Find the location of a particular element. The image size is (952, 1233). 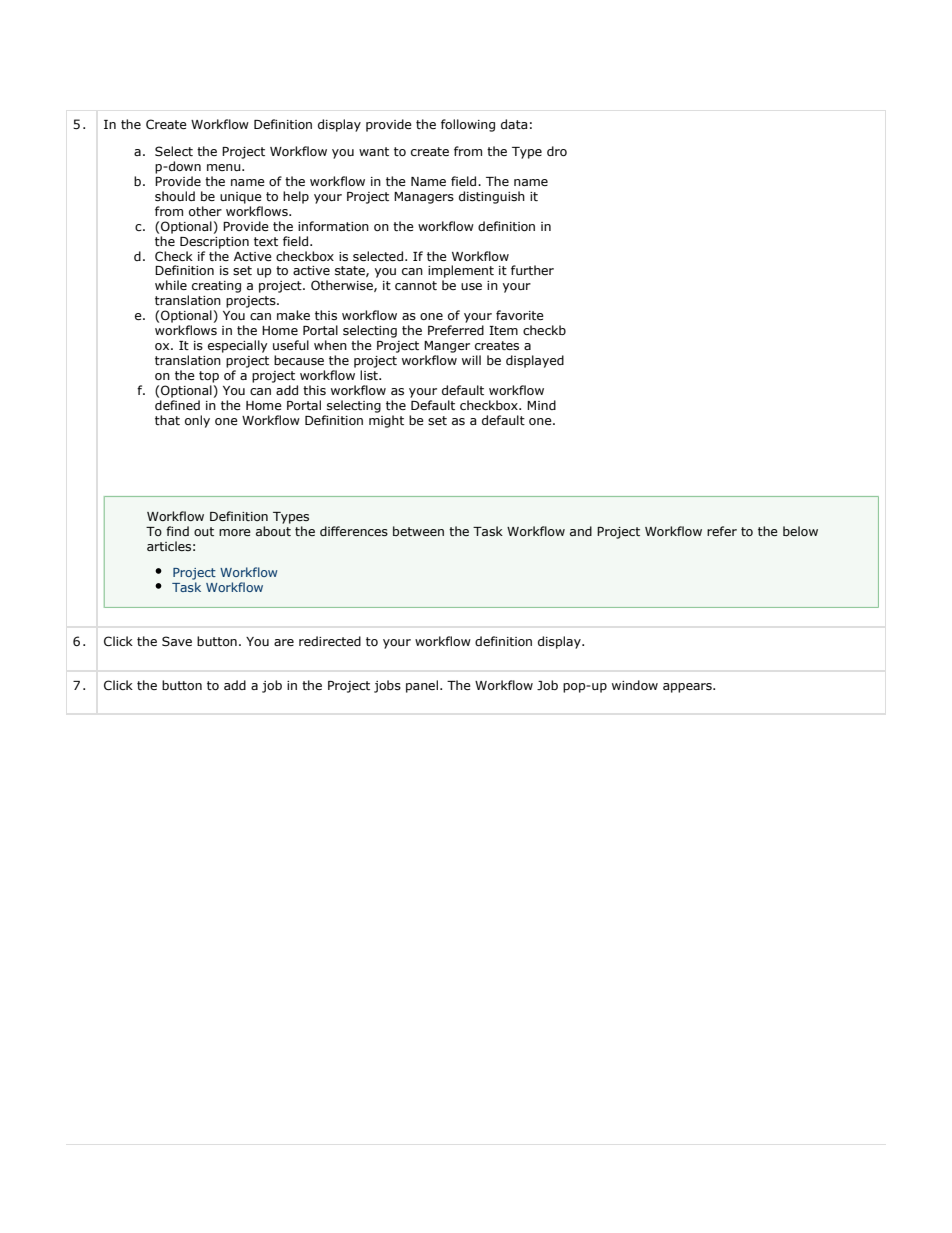

below is located at coordinates (800, 531).
